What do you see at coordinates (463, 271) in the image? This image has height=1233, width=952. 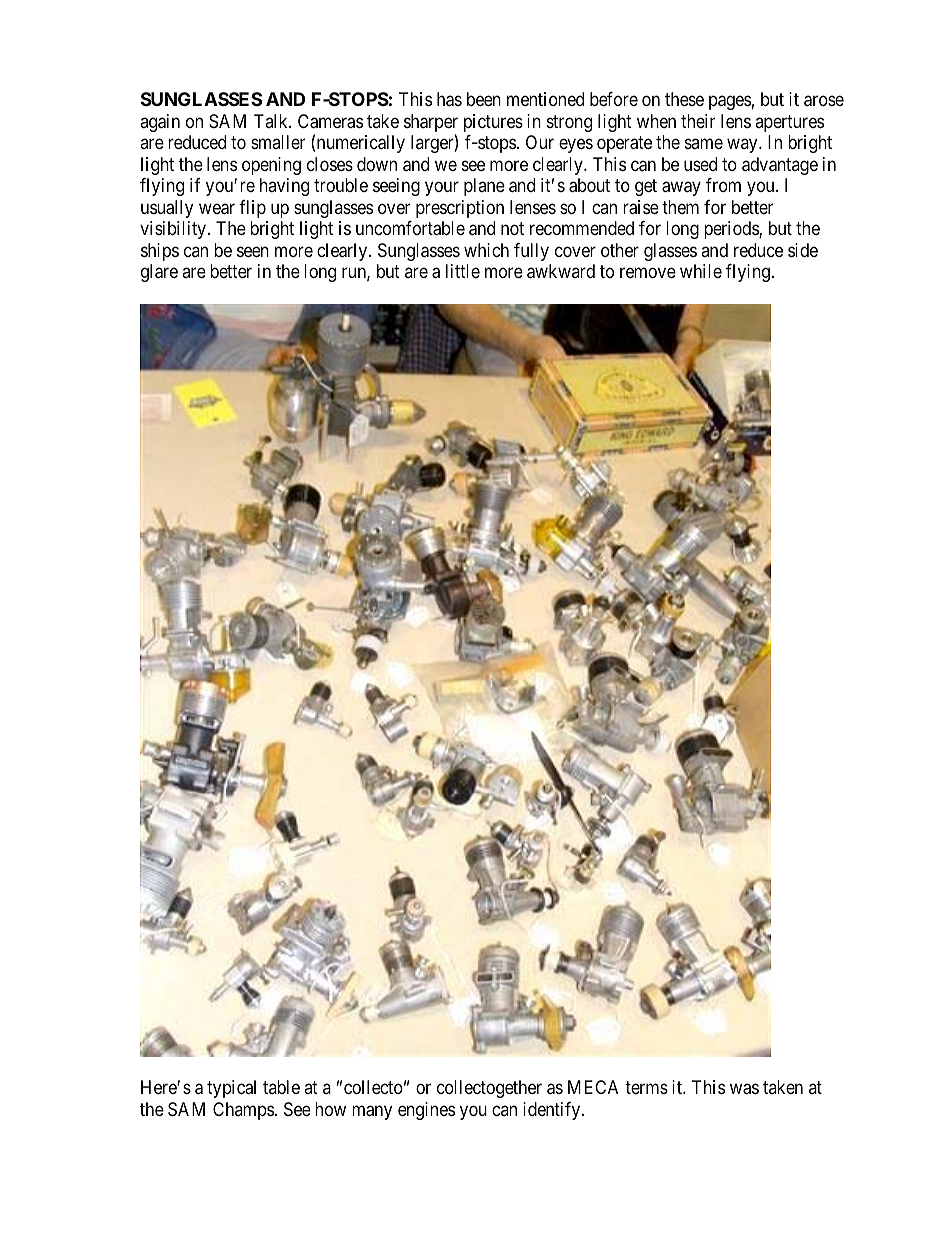 I see `little` at bounding box center [463, 271].
